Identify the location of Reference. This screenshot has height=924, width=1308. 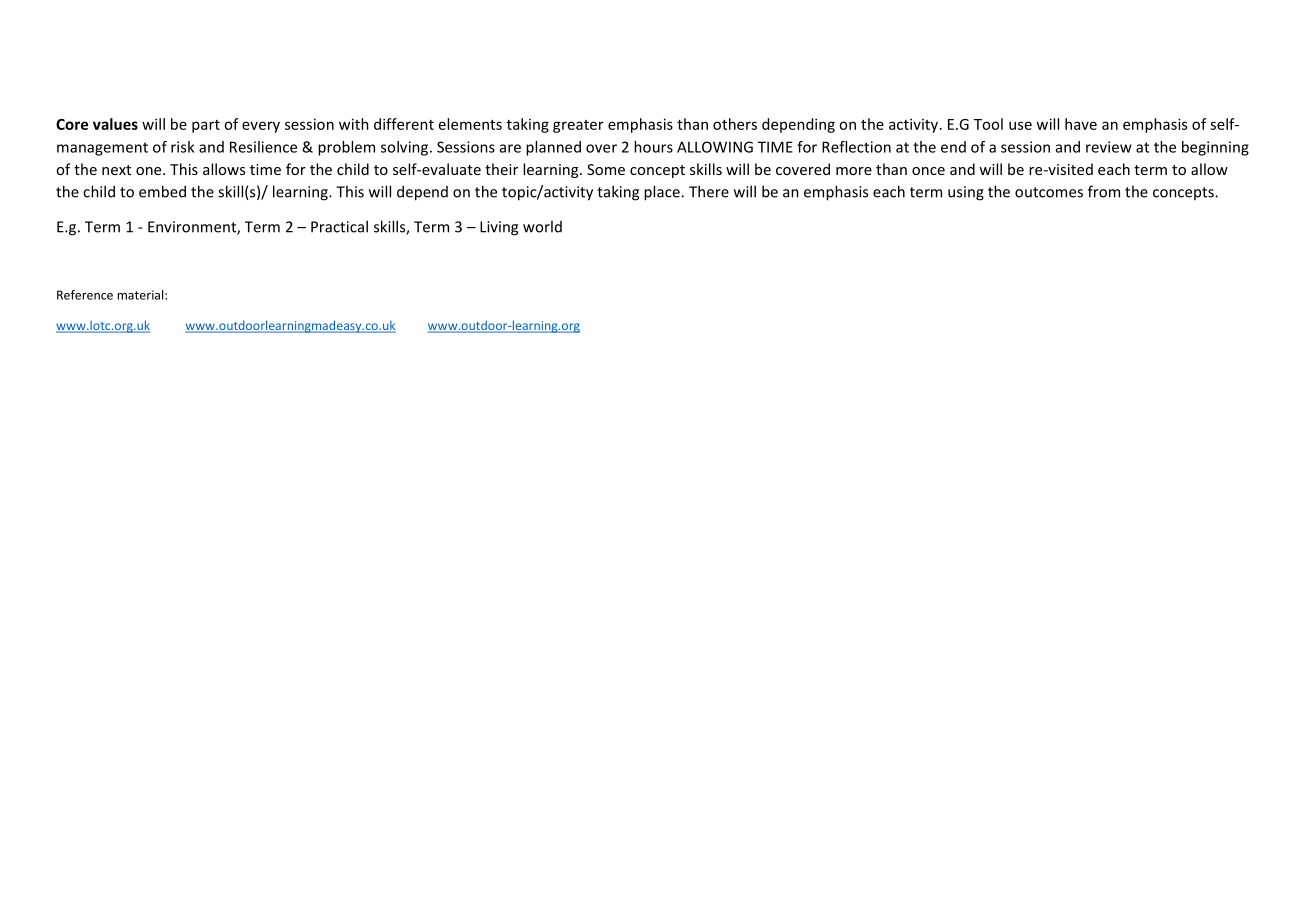
(85, 295).
